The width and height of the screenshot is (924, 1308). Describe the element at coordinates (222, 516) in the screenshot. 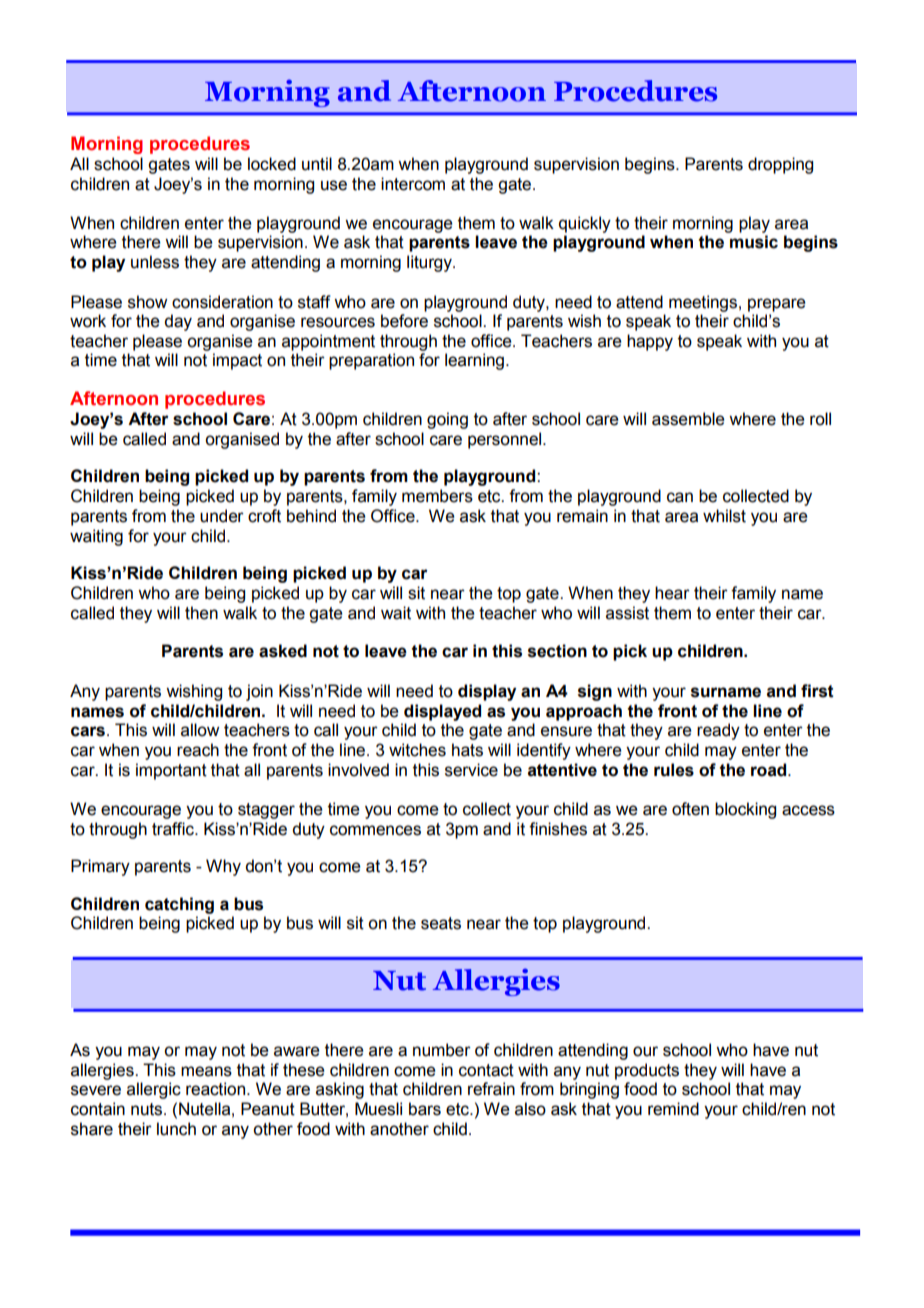

I see `under` at that location.
